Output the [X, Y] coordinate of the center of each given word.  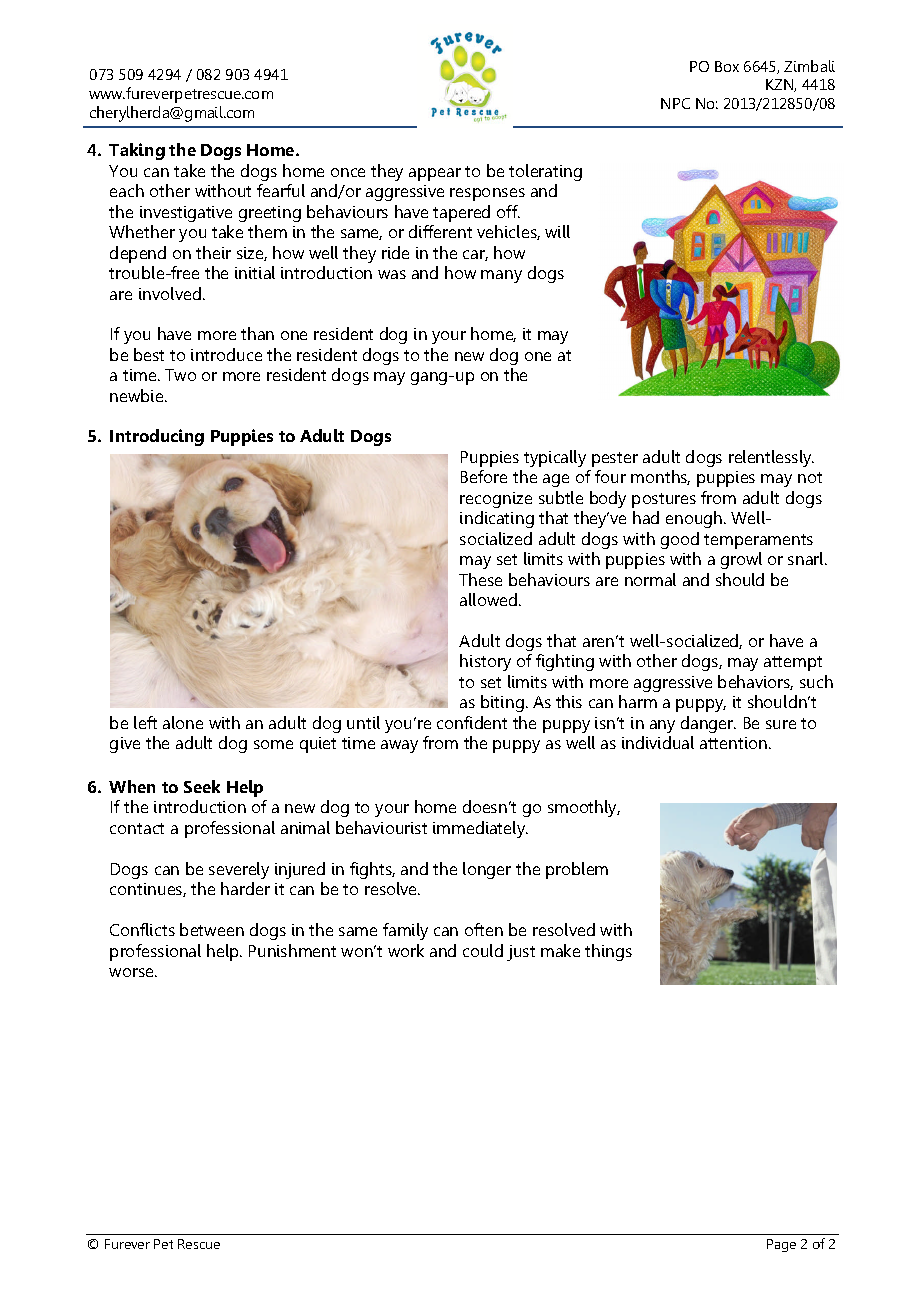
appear [435, 174]
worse [132, 972]
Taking [137, 151]
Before [484, 476]
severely [239, 870]
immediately [480, 829]
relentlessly [771, 458]
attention [735, 743]
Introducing [157, 437]
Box [727, 66]
